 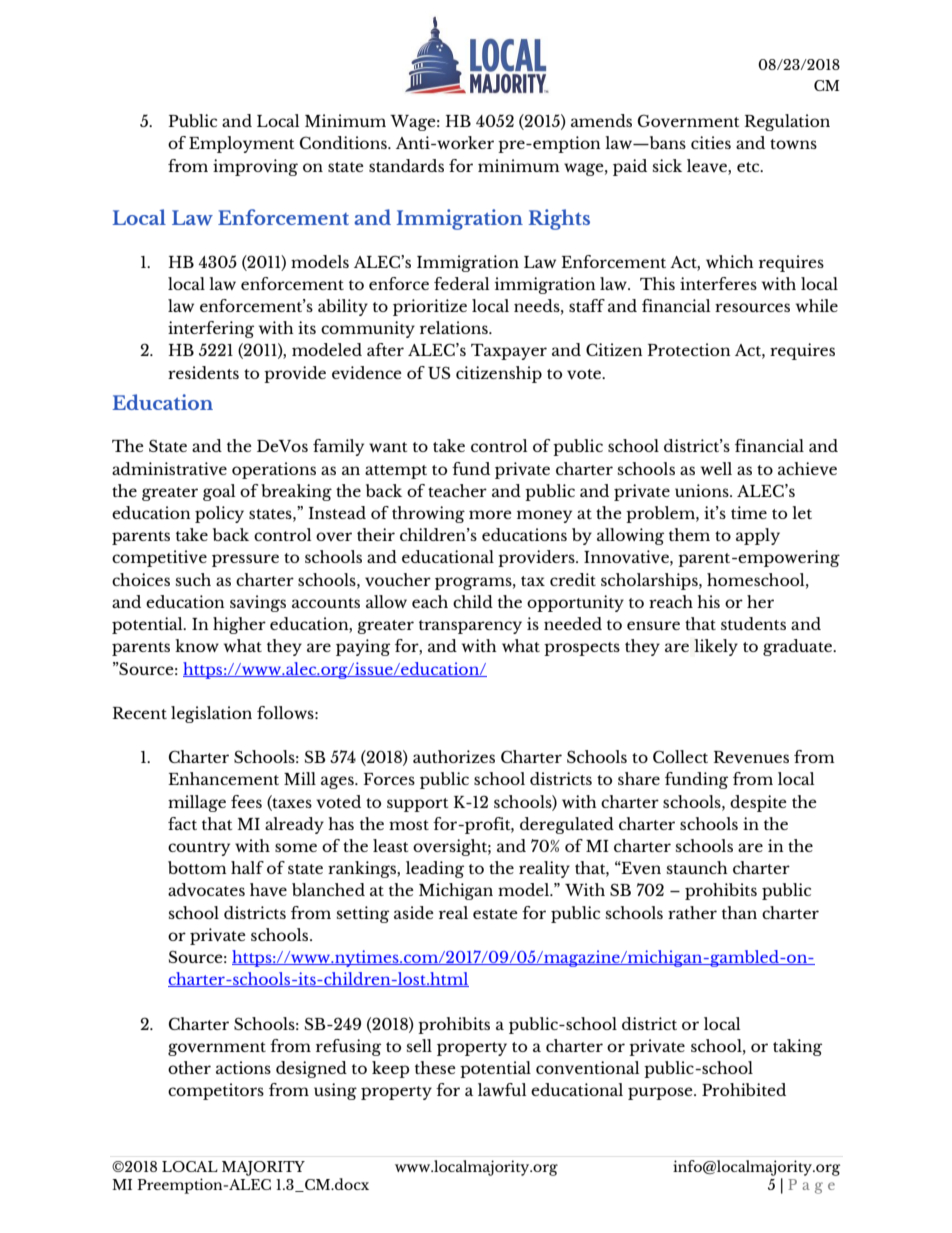 What do you see at coordinates (753, 623) in the page?
I see `students` at bounding box center [753, 623].
